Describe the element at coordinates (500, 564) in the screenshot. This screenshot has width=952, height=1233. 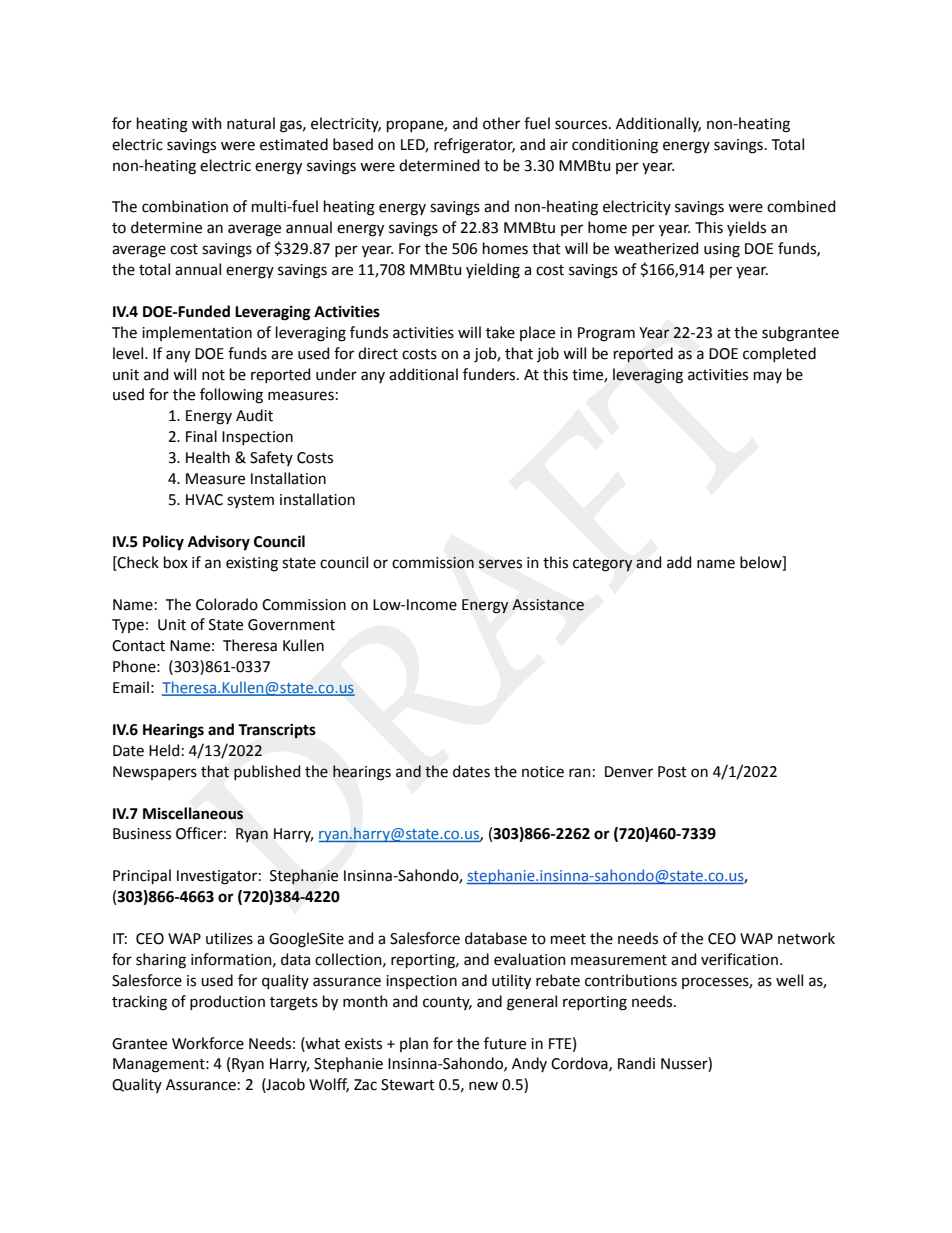
I see `serves` at that location.
